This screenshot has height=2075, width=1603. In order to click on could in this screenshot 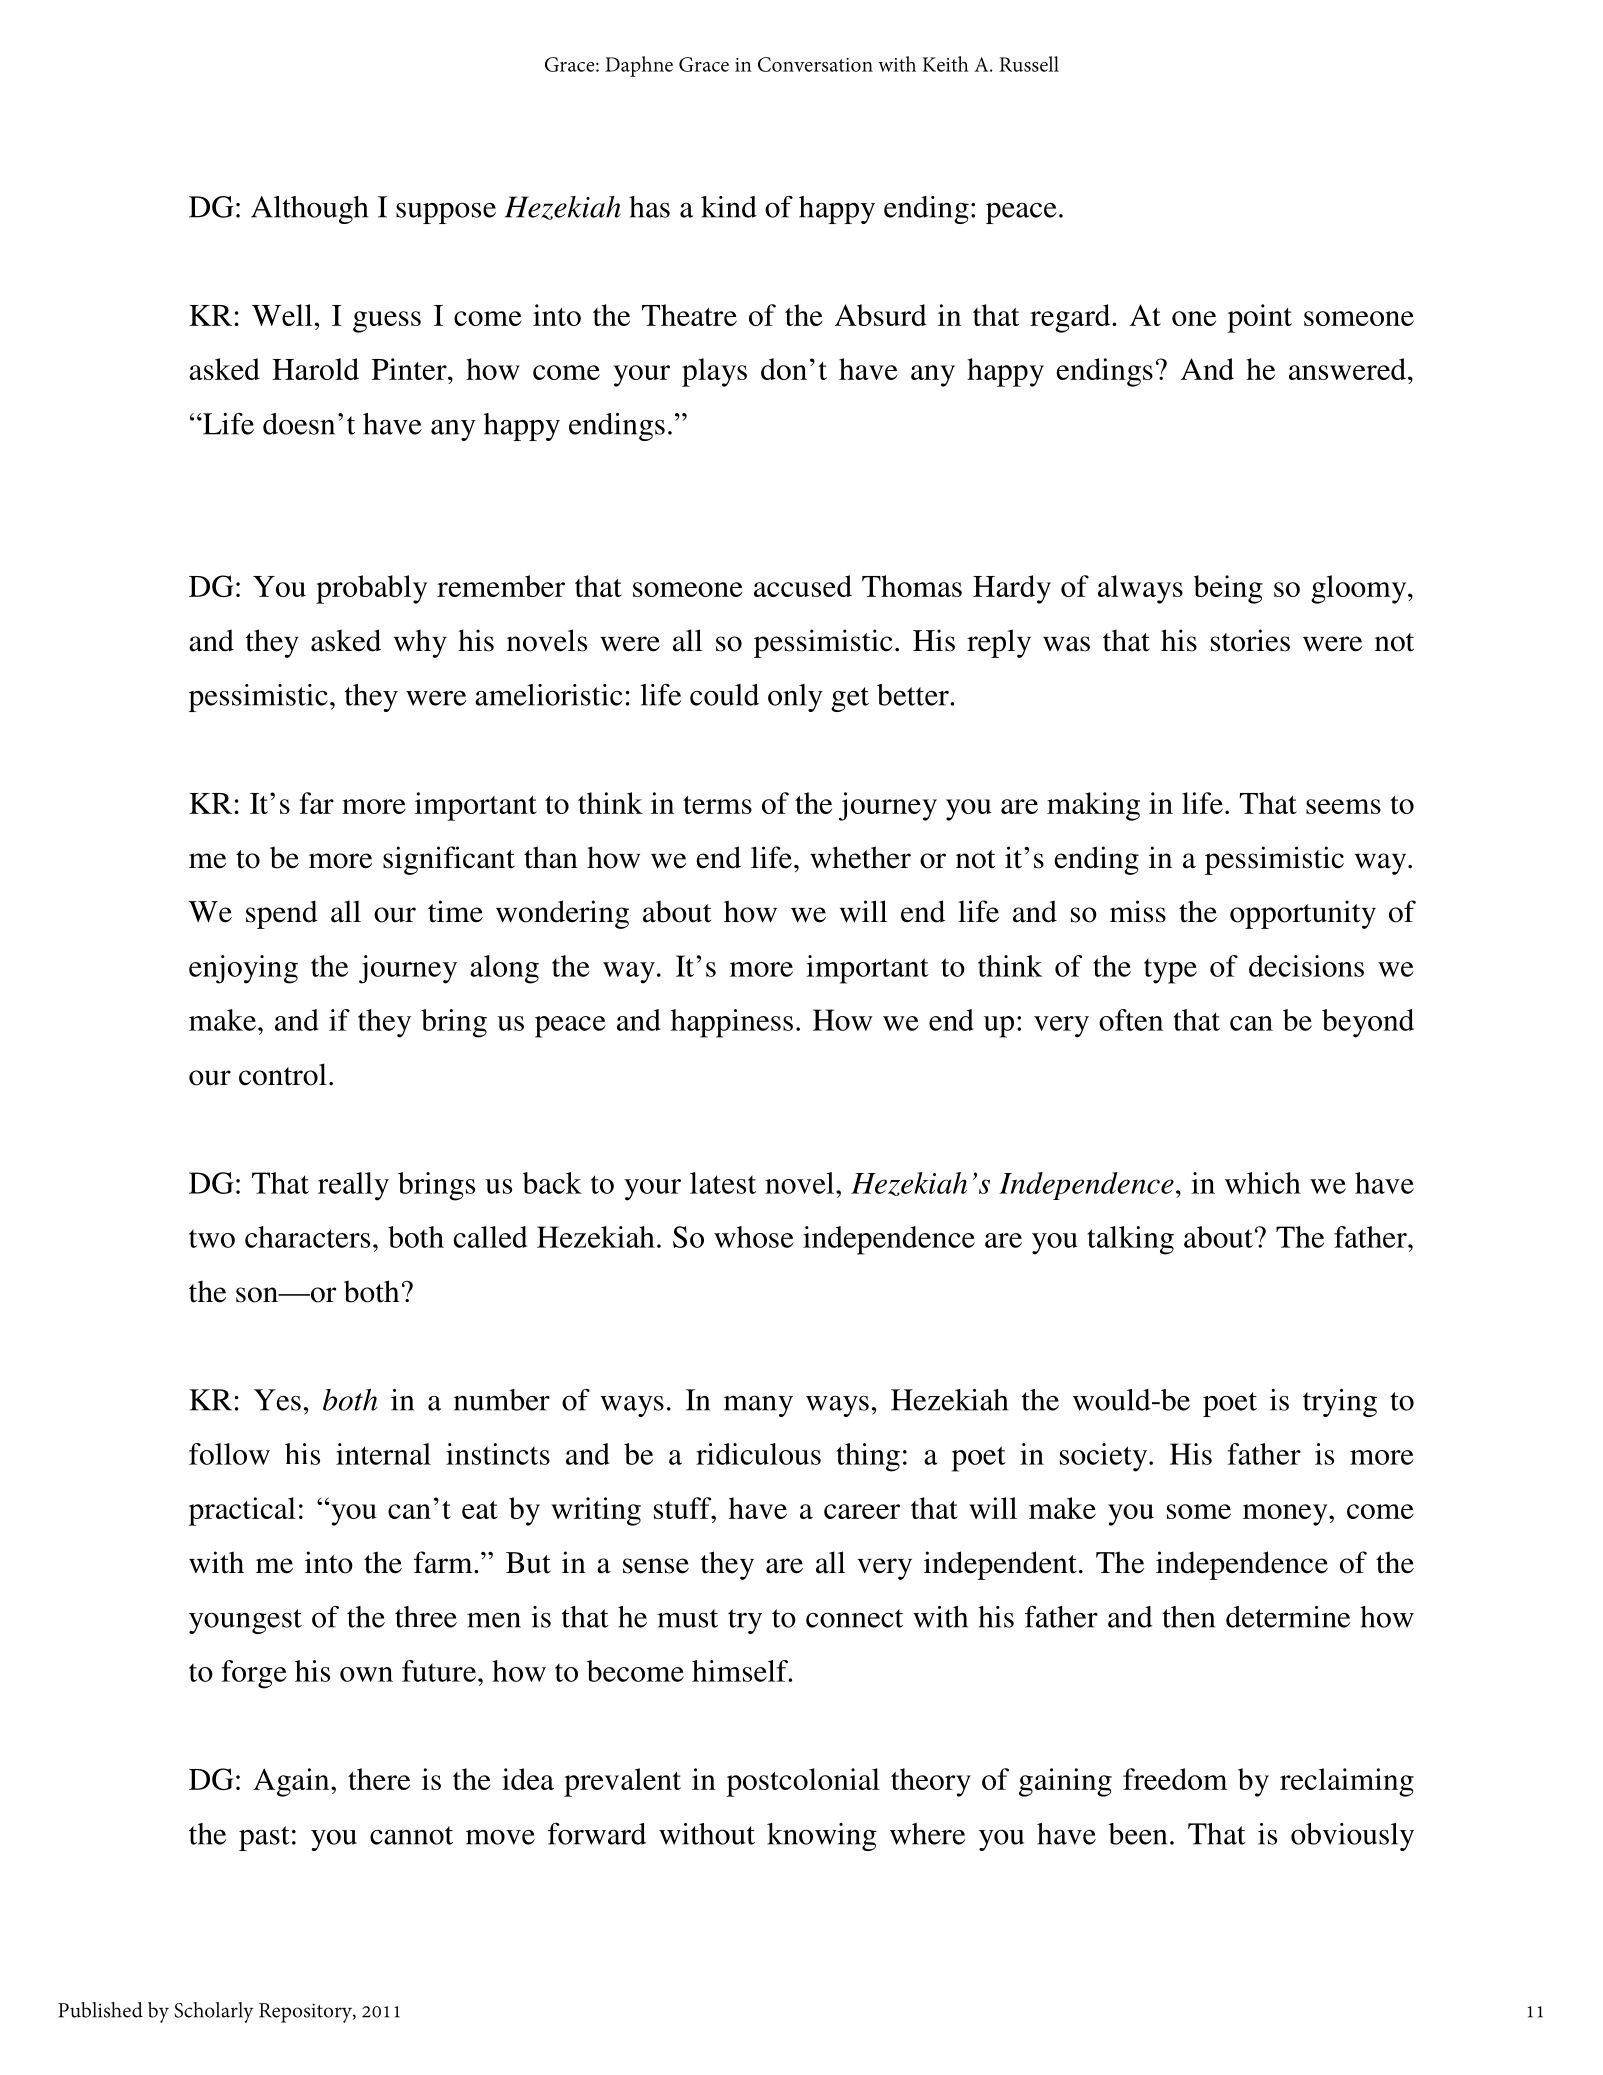, I will do `click(724, 695)`.
